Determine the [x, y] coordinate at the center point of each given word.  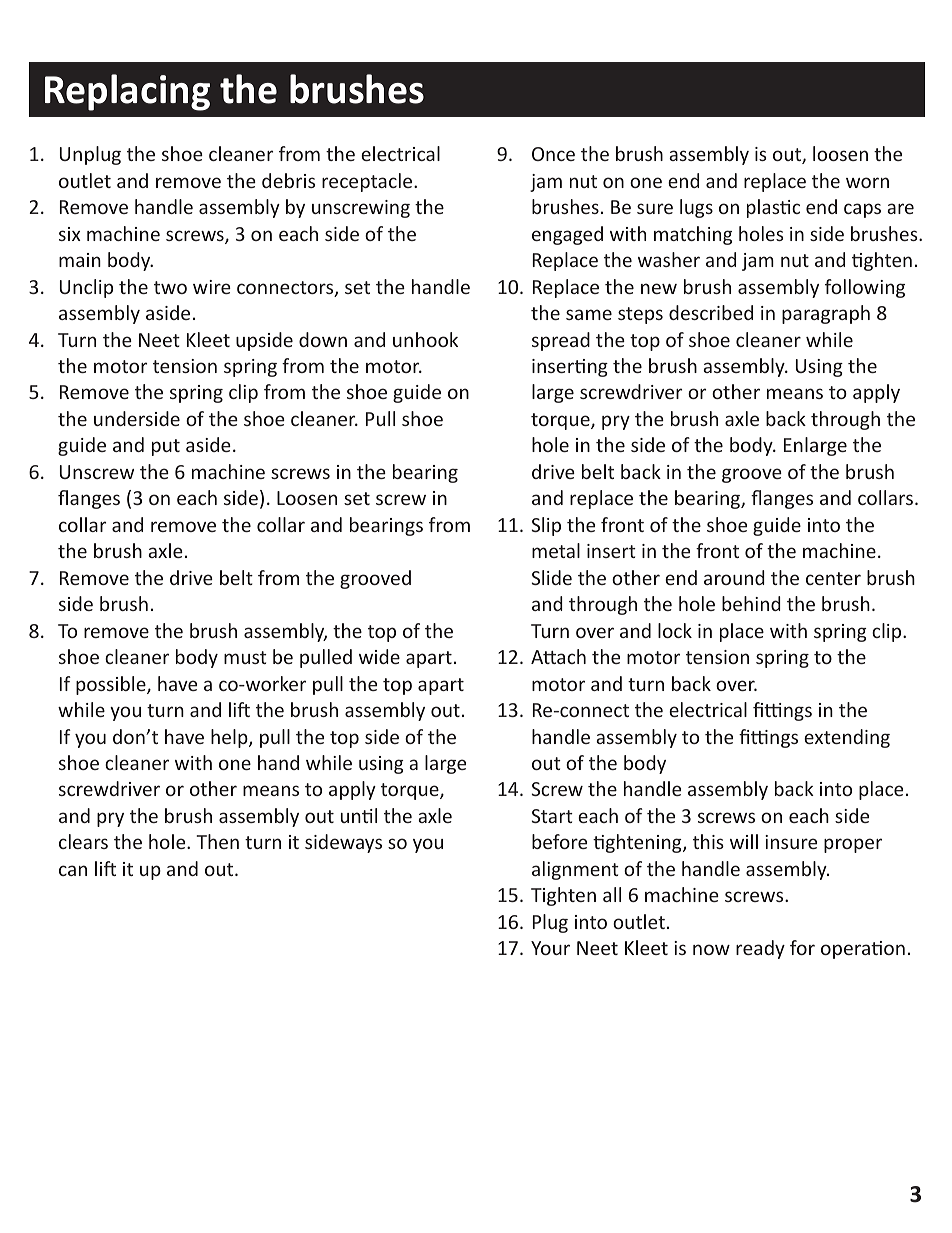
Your [550, 948]
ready [760, 949]
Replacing [127, 92]
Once [553, 154]
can [73, 870]
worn [867, 182]
